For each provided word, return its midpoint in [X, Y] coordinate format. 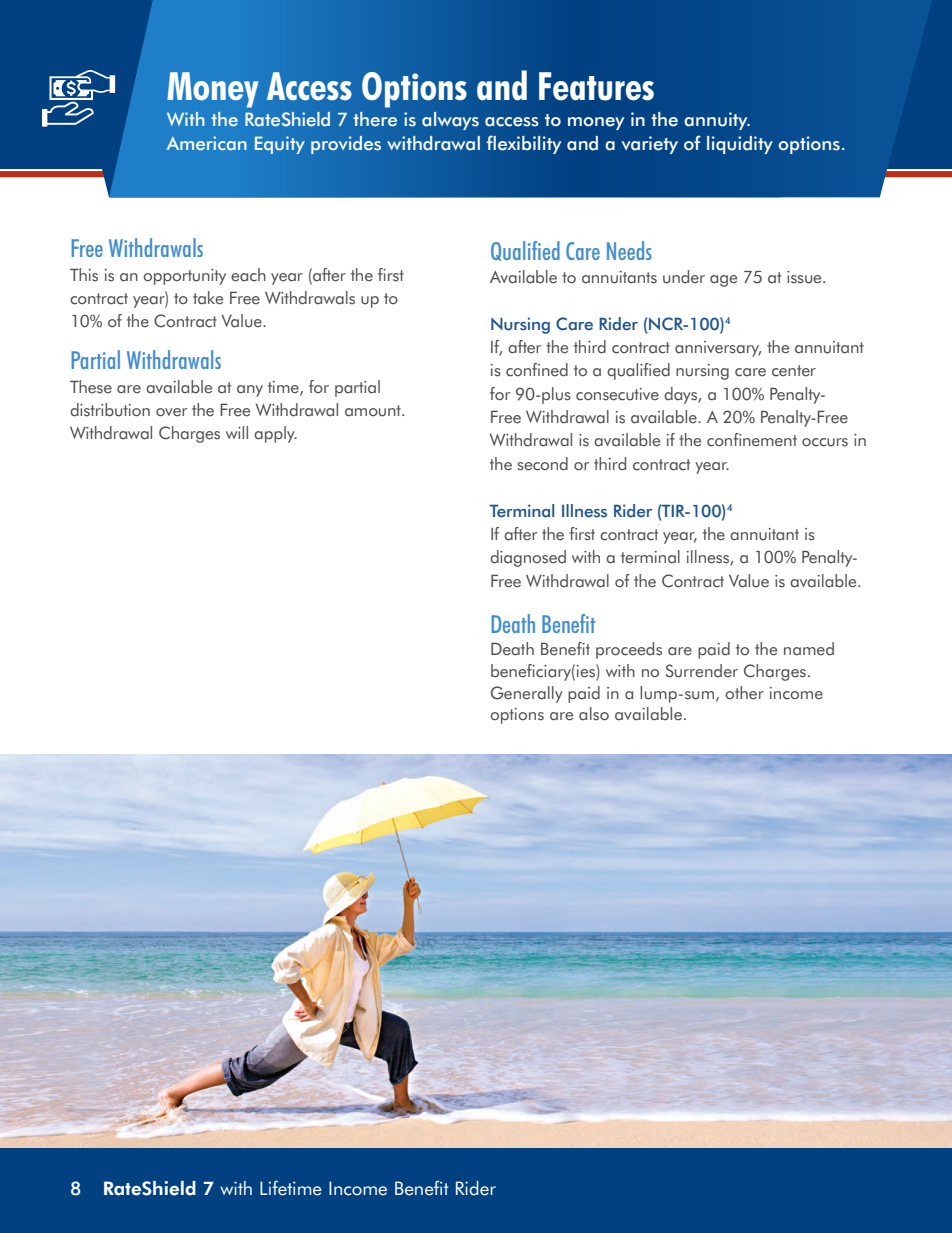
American [206, 143]
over [171, 412]
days [681, 395]
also [594, 714]
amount [374, 411]
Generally [527, 694]
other [744, 693]
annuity [717, 121]
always [450, 121]
